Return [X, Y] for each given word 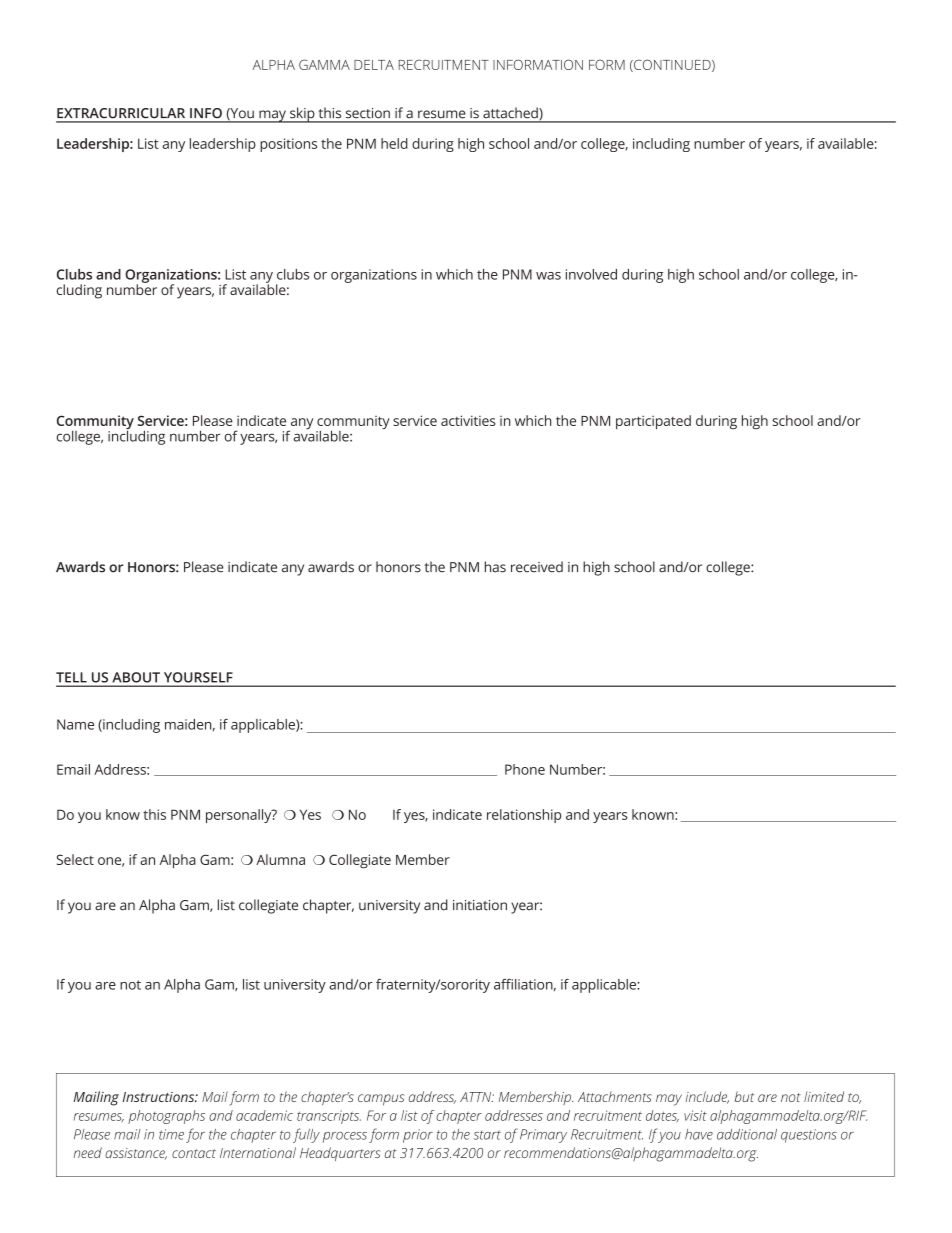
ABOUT [136, 677]
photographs [166, 1117]
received [537, 567]
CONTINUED [672, 65]
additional [747, 1134]
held [394, 143]
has [495, 567]
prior [418, 1136]
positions [288, 145]
